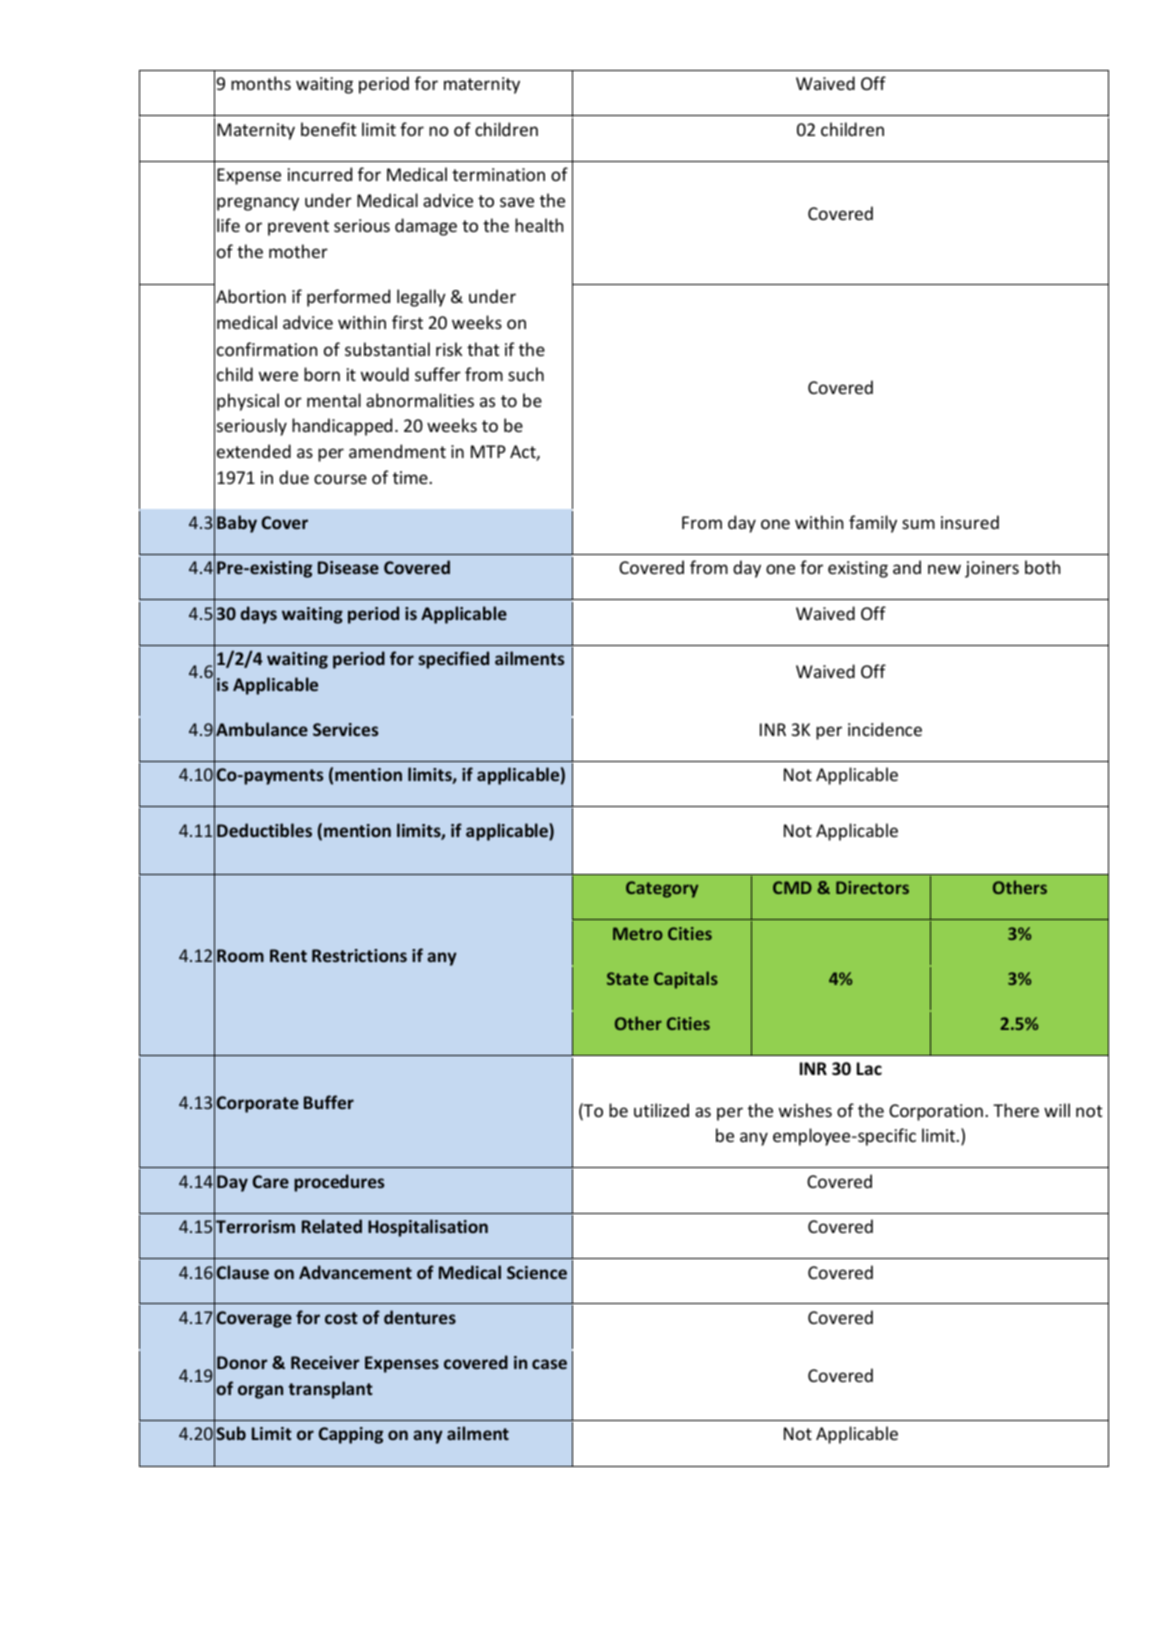 The height and width of the screenshot is (1645, 1164). Describe the element at coordinates (345, 729) in the screenshot. I see `Services` at that location.
